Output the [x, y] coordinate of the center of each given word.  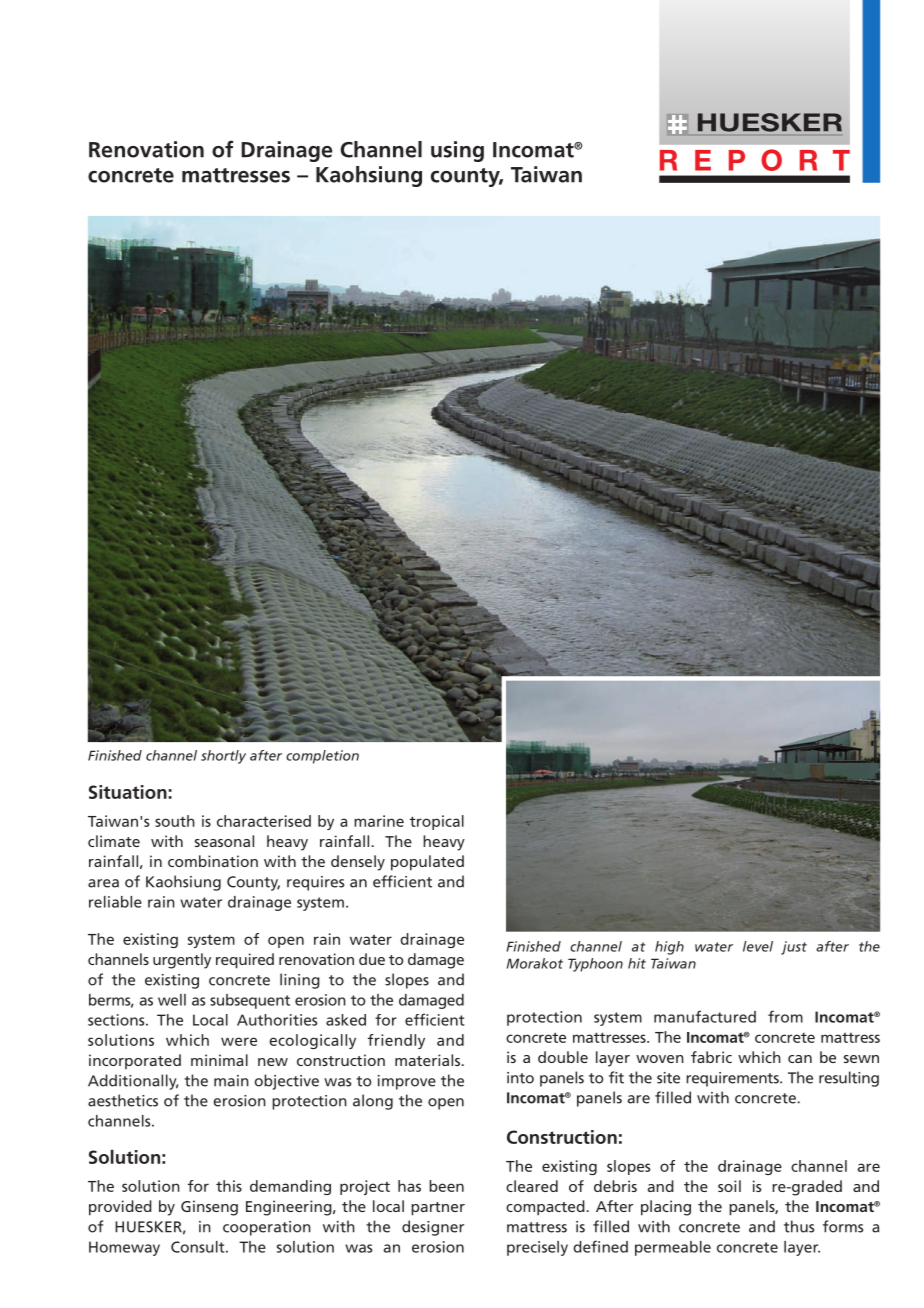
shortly [223, 757]
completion [322, 757]
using [457, 151]
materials [429, 1060]
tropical [437, 822]
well [172, 1000]
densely [358, 863]
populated [427, 863]
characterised [264, 821]
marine [379, 821]
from [785, 1016]
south [175, 821]
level [758, 946]
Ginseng [209, 1208]
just [794, 948]
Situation [128, 792]
